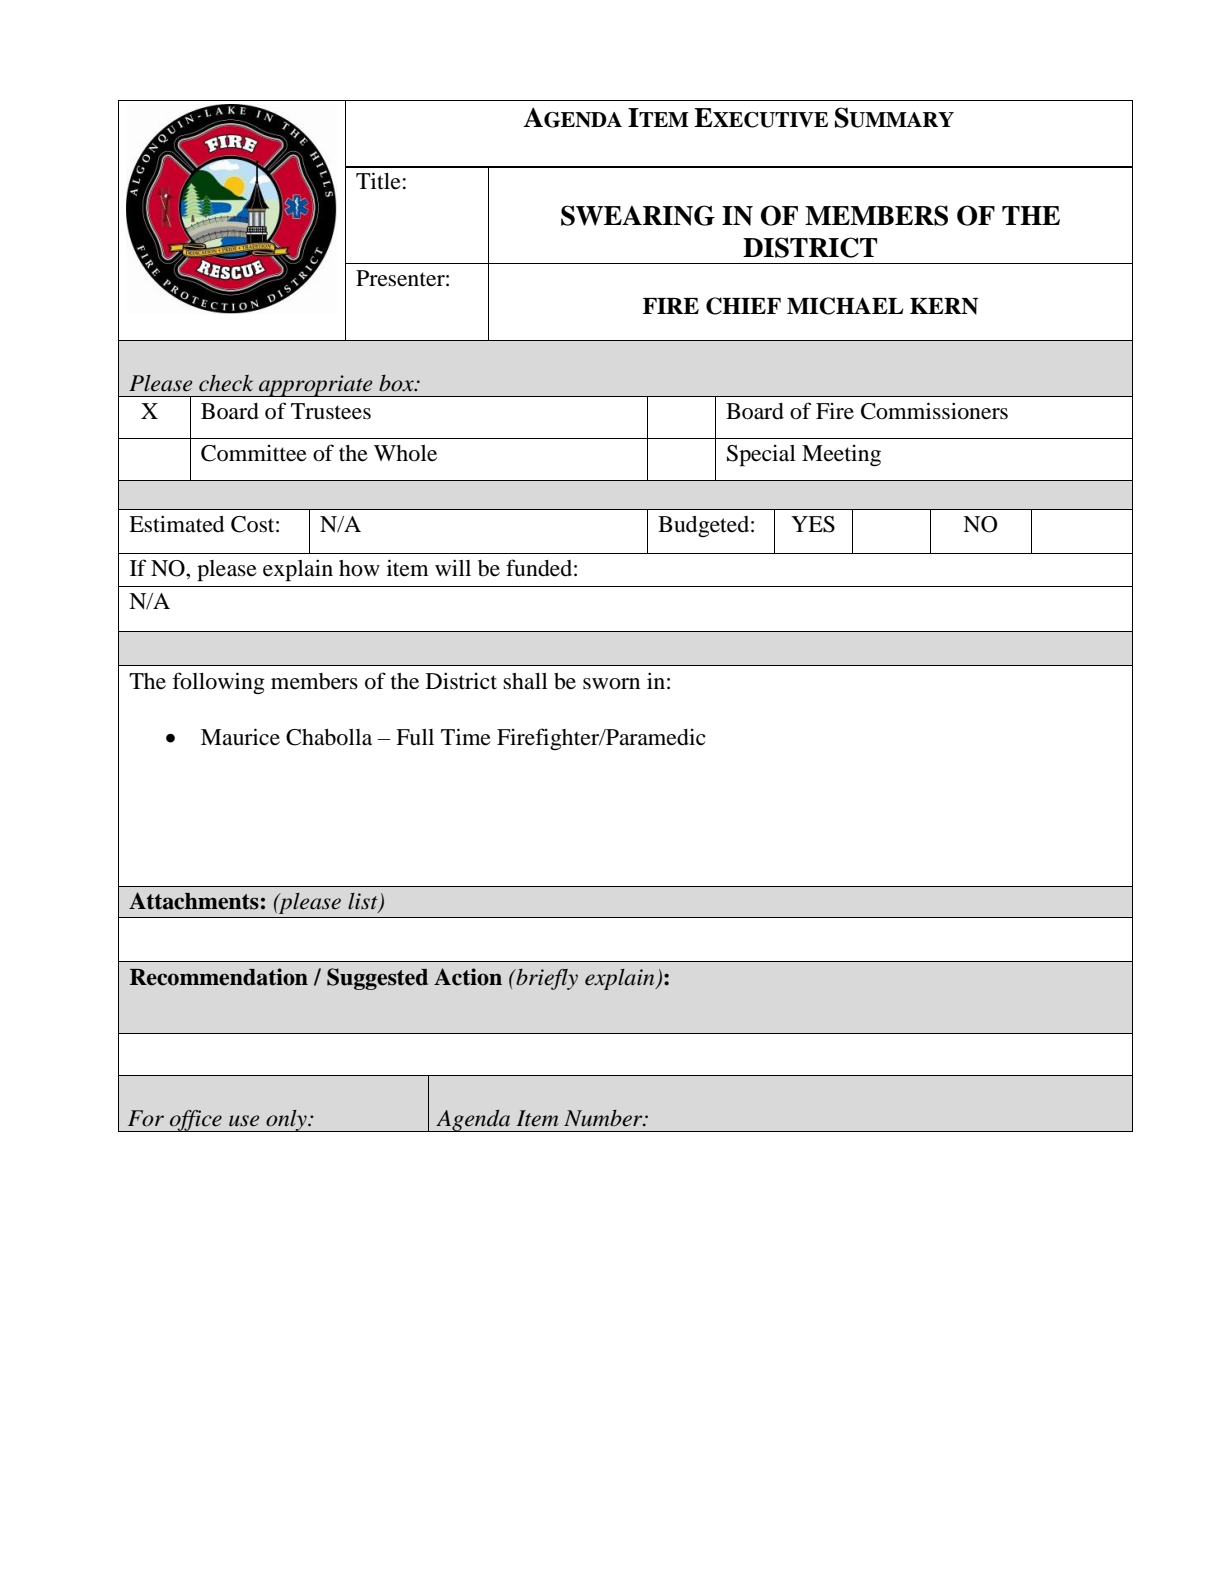 This screenshot has width=1217, height=1575. Describe the element at coordinates (468, 977) in the screenshot. I see `Action` at that location.
